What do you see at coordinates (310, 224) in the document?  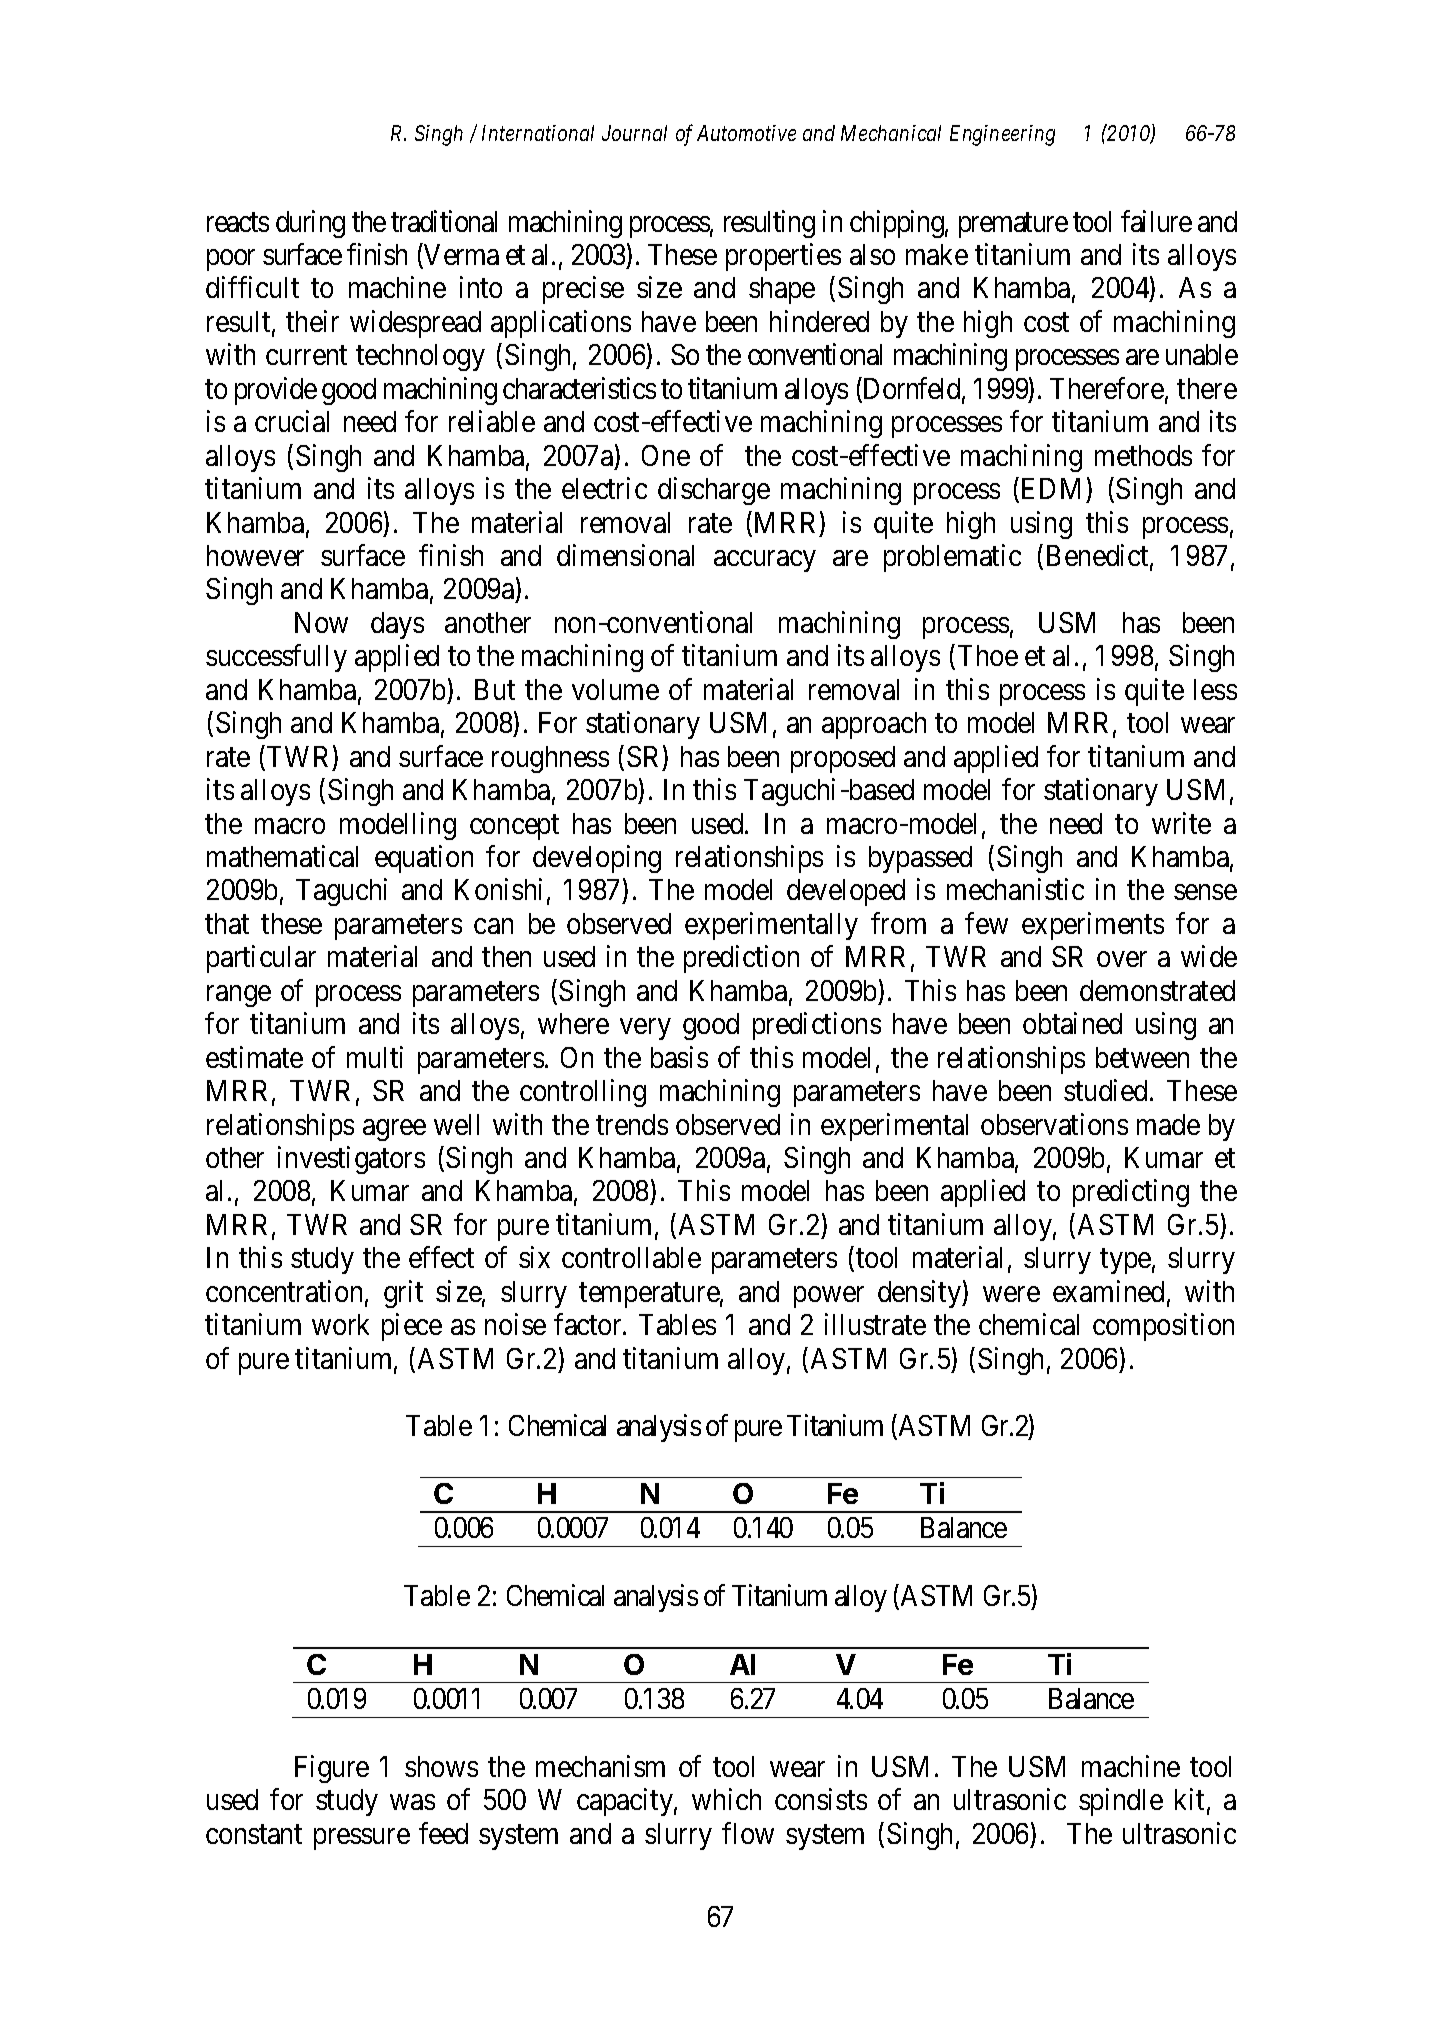 I see `during` at bounding box center [310, 224].
